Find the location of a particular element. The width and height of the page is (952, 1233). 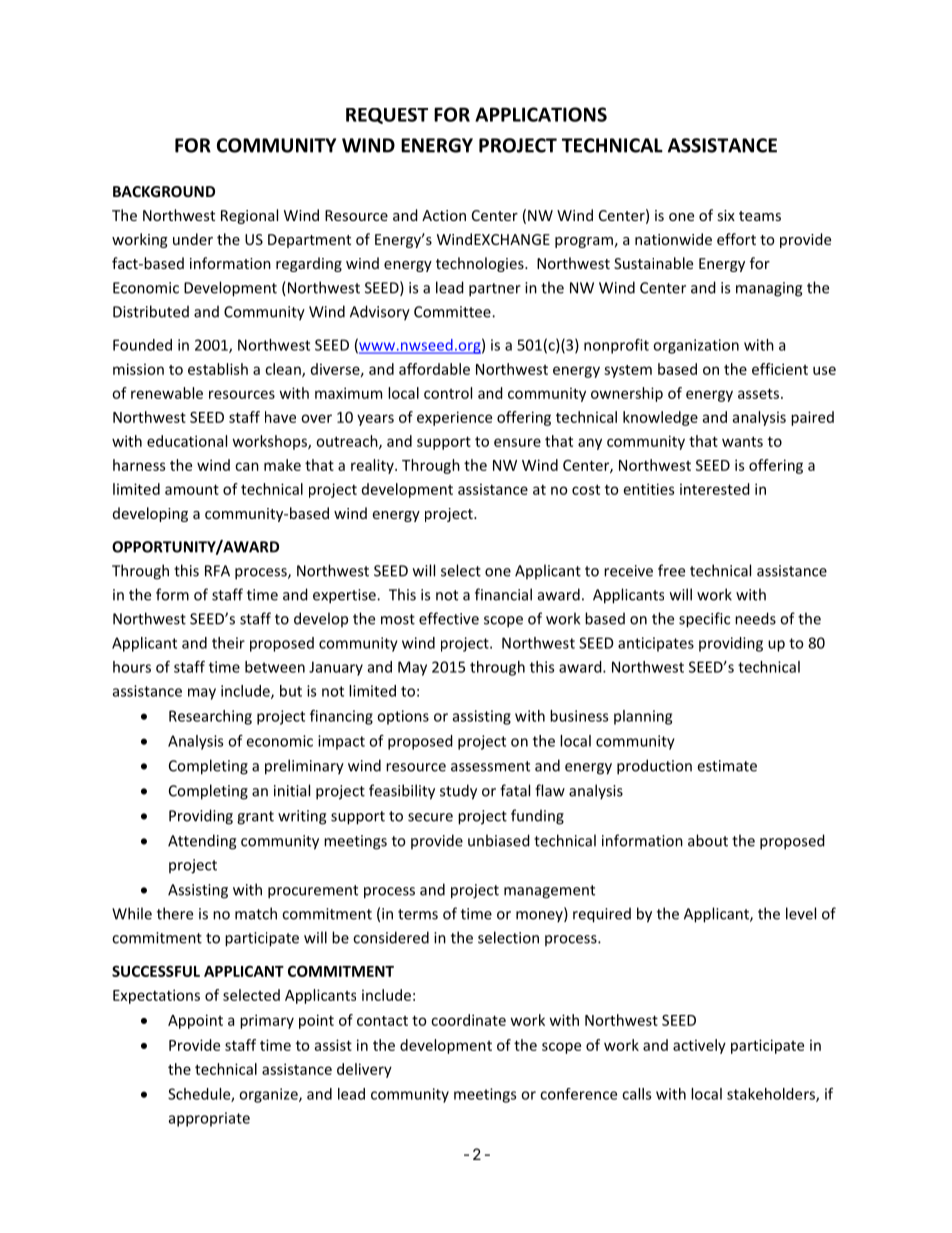

needs is located at coordinates (755, 618).
